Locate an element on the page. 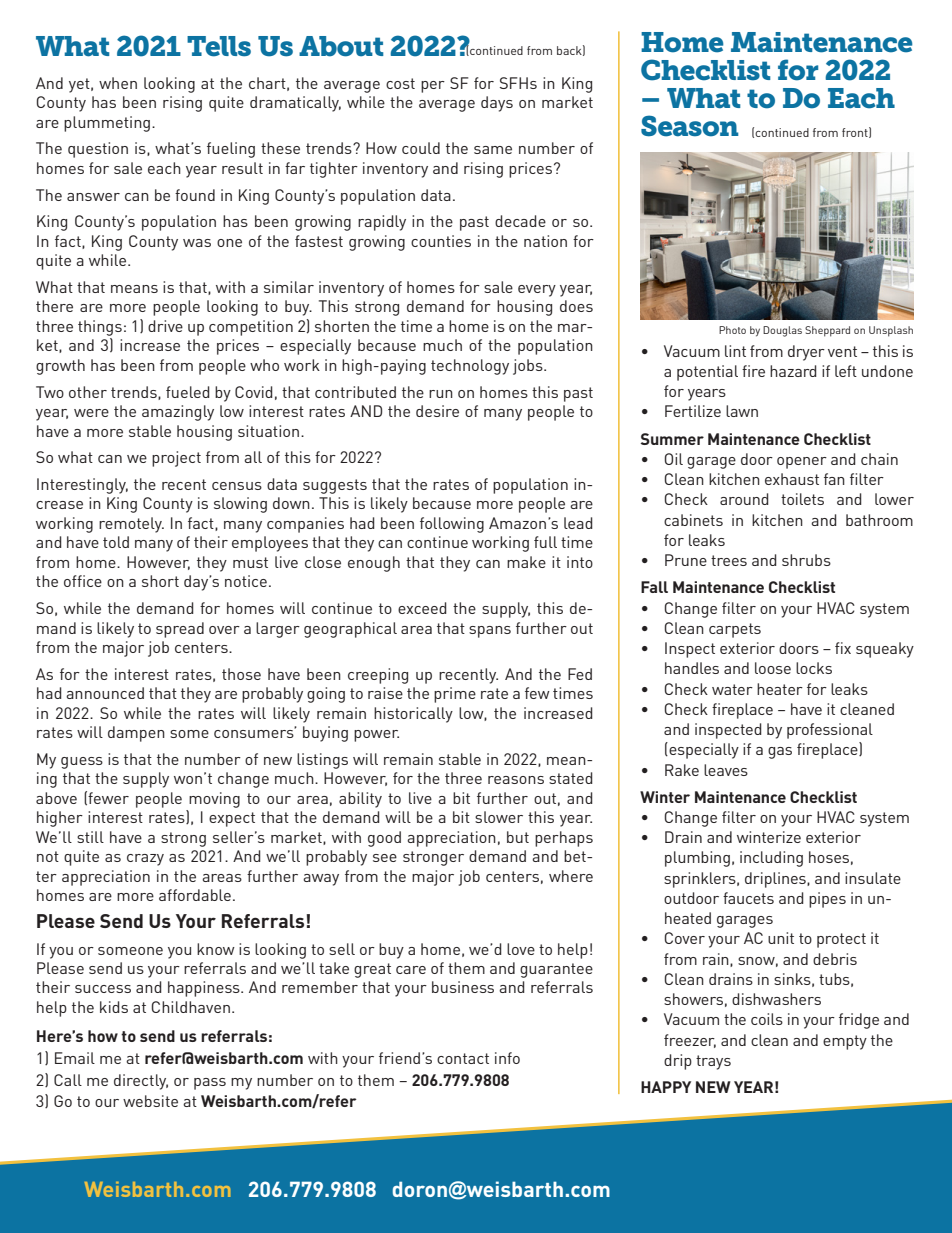 The image size is (952, 1233). drive is located at coordinates (165, 326).
